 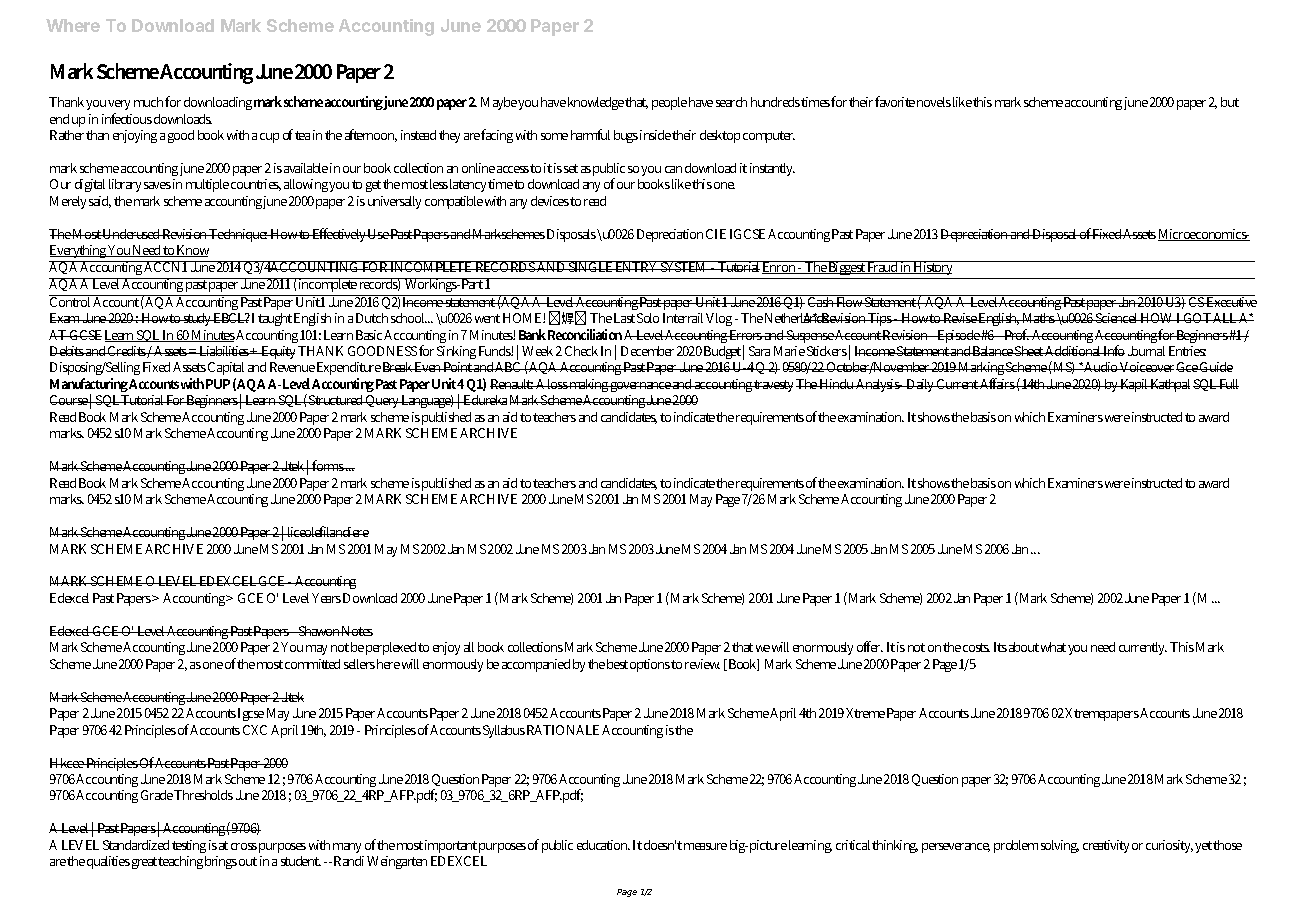 What do you see at coordinates (198, 319) in the screenshot?
I see `study` at bounding box center [198, 319].
